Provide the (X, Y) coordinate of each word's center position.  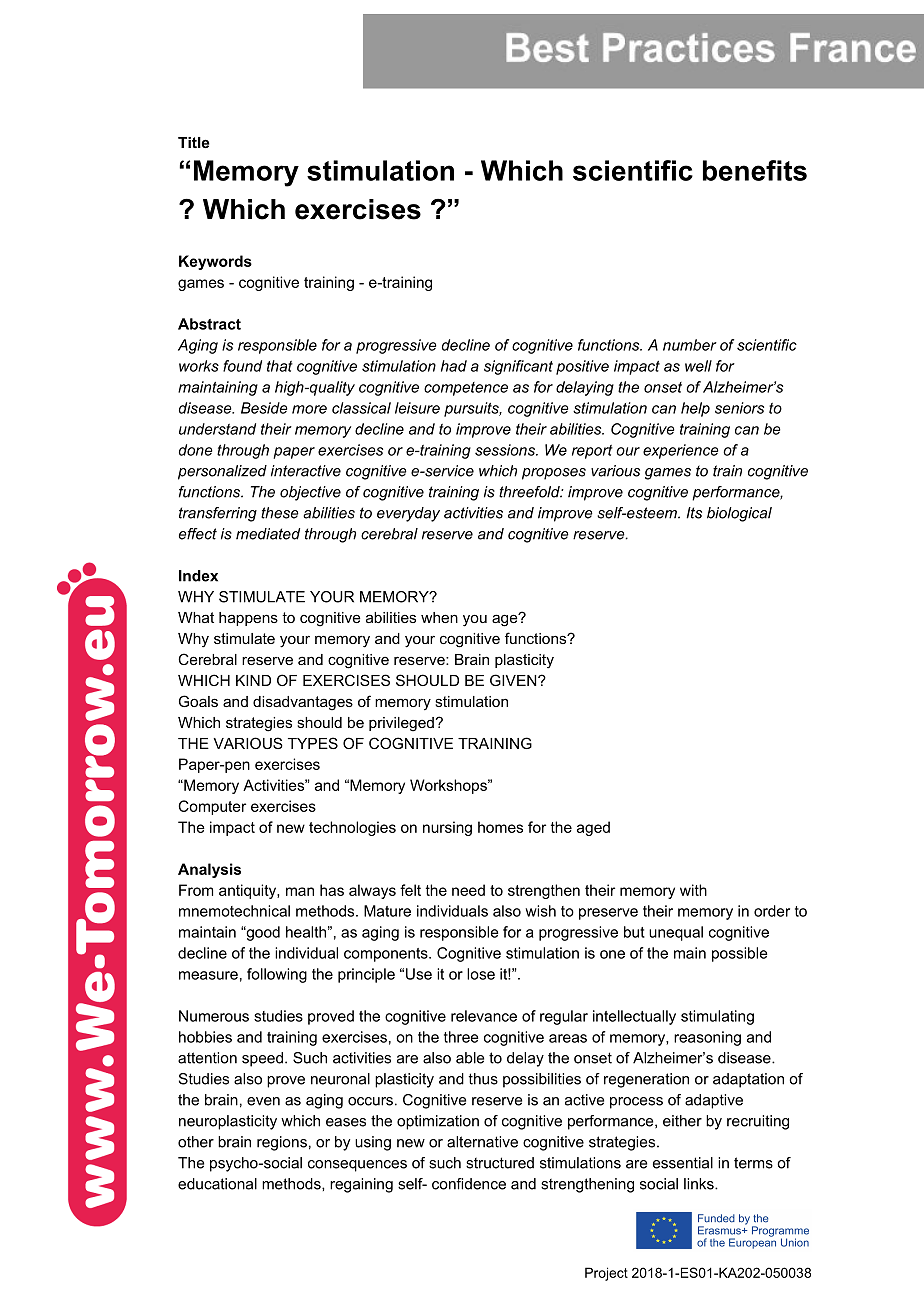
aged (593, 828)
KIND (253, 680)
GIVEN (514, 680)
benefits (755, 170)
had (454, 366)
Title (194, 142)
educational (217, 1184)
